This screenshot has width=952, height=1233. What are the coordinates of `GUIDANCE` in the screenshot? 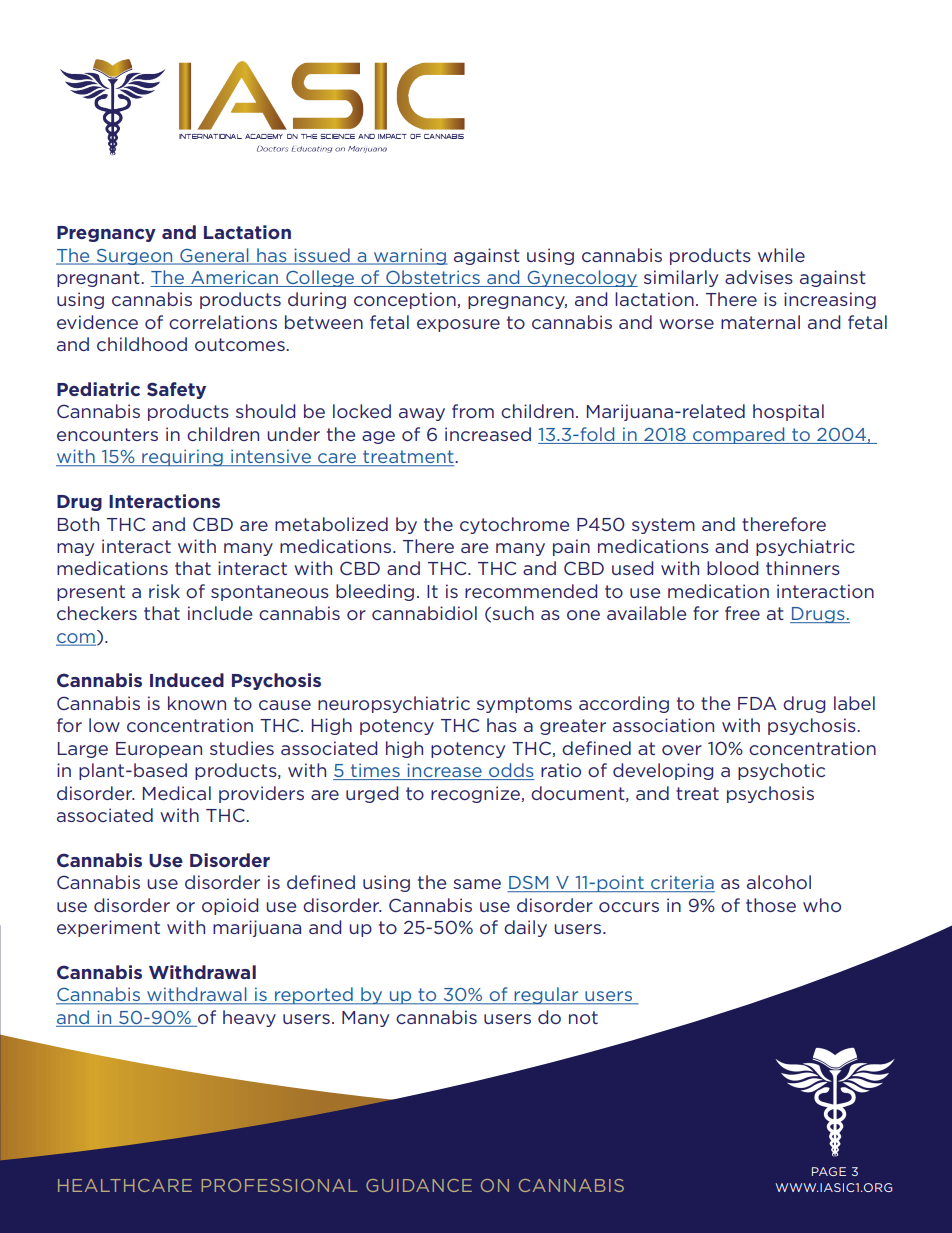 It's located at (419, 1185).
